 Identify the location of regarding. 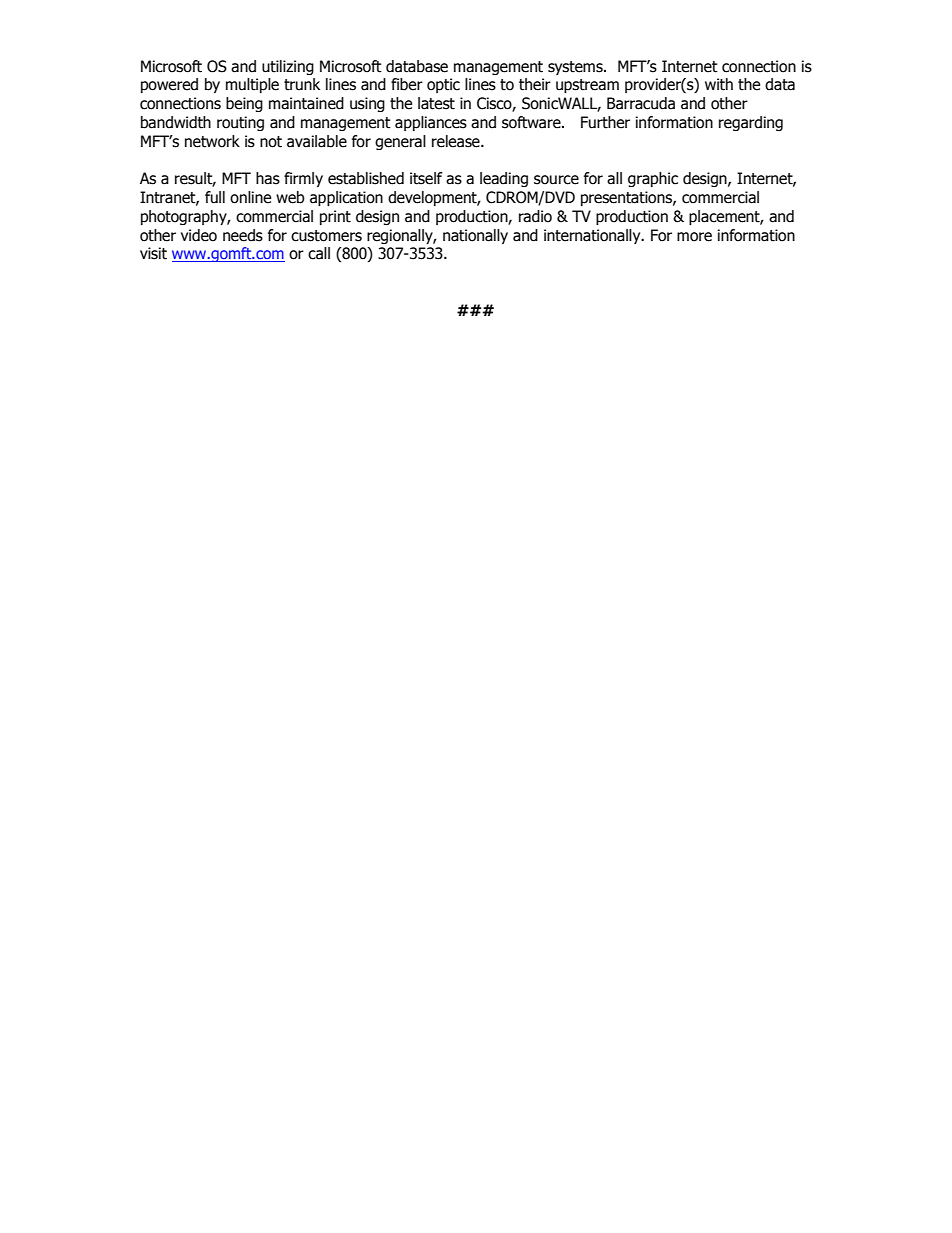
(751, 123).
